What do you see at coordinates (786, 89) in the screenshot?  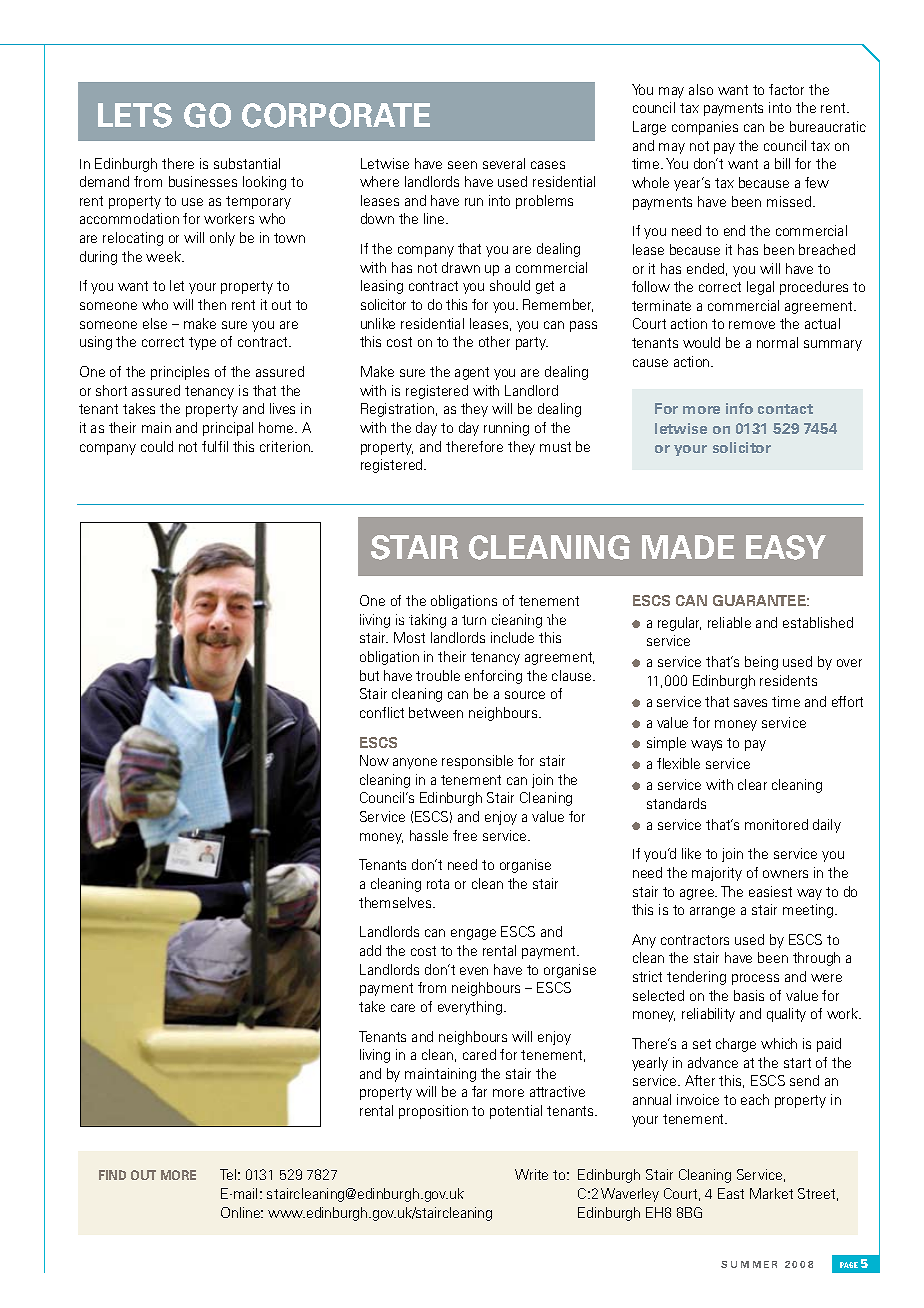 I see `factor` at bounding box center [786, 89].
